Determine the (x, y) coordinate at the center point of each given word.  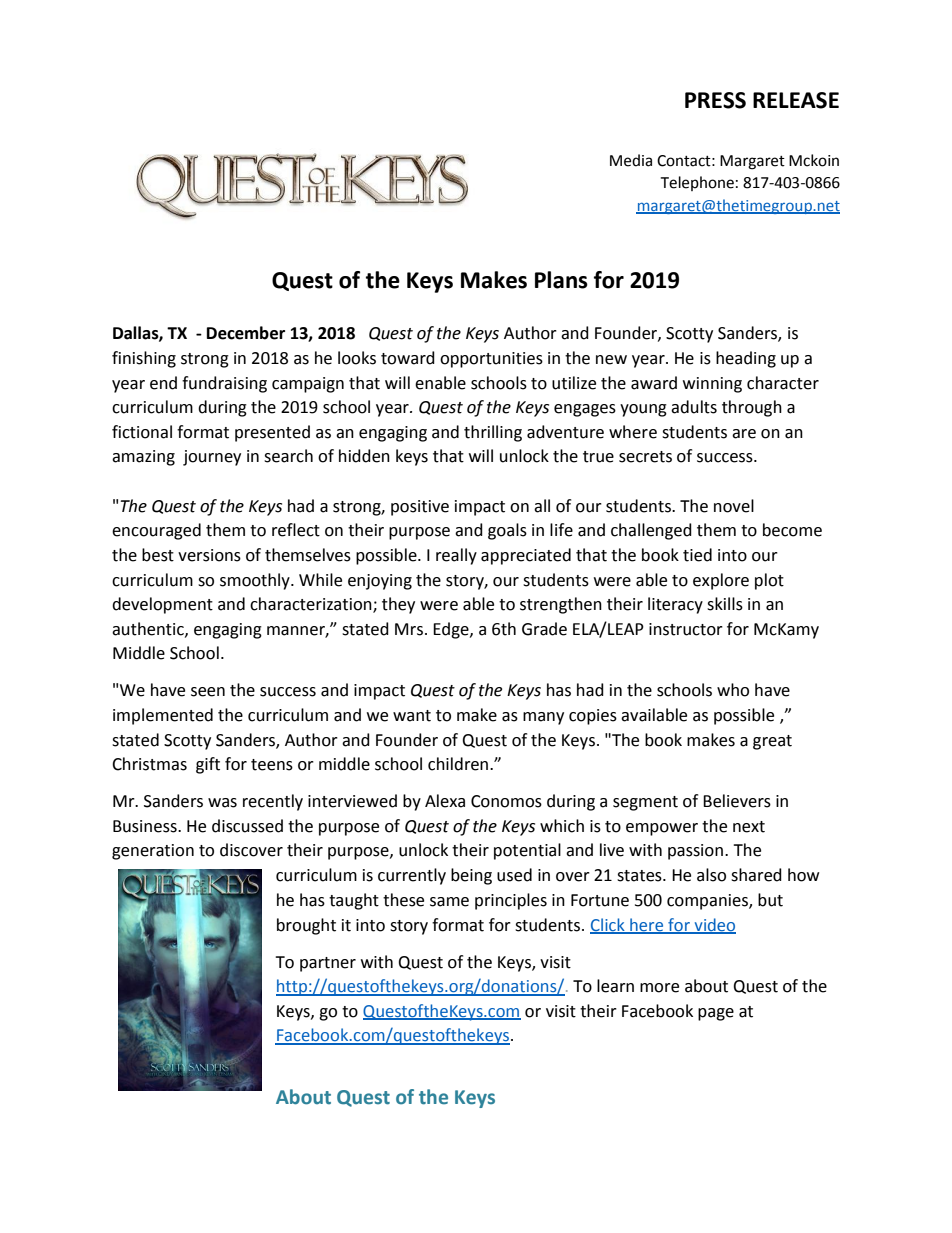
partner (328, 964)
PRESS (715, 100)
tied (697, 555)
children (459, 764)
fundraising (224, 384)
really (456, 556)
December (246, 333)
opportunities (491, 360)
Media (631, 160)
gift (208, 765)
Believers (737, 801)
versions (209, 555)
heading (746, 359)
